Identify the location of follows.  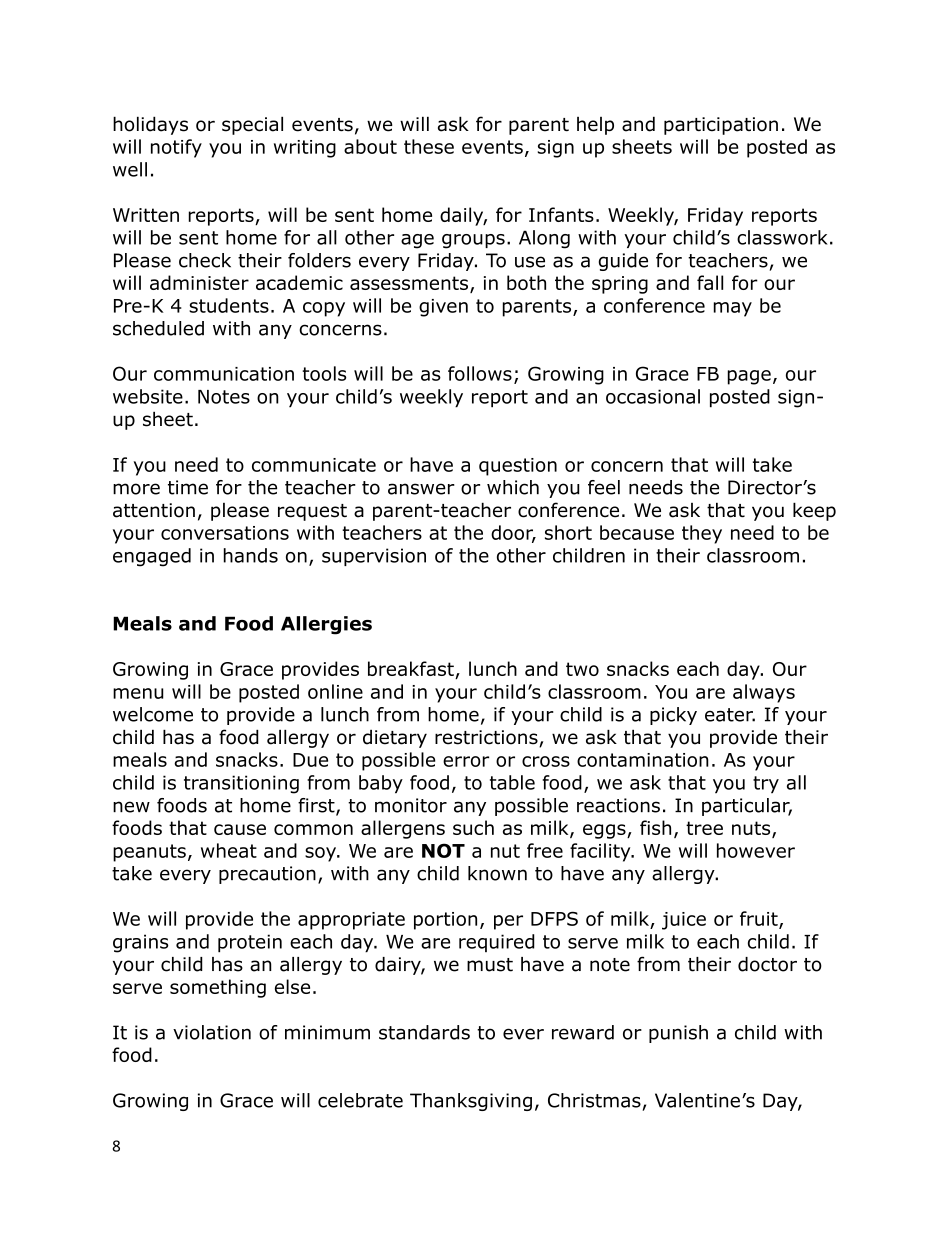
(480, 373).
